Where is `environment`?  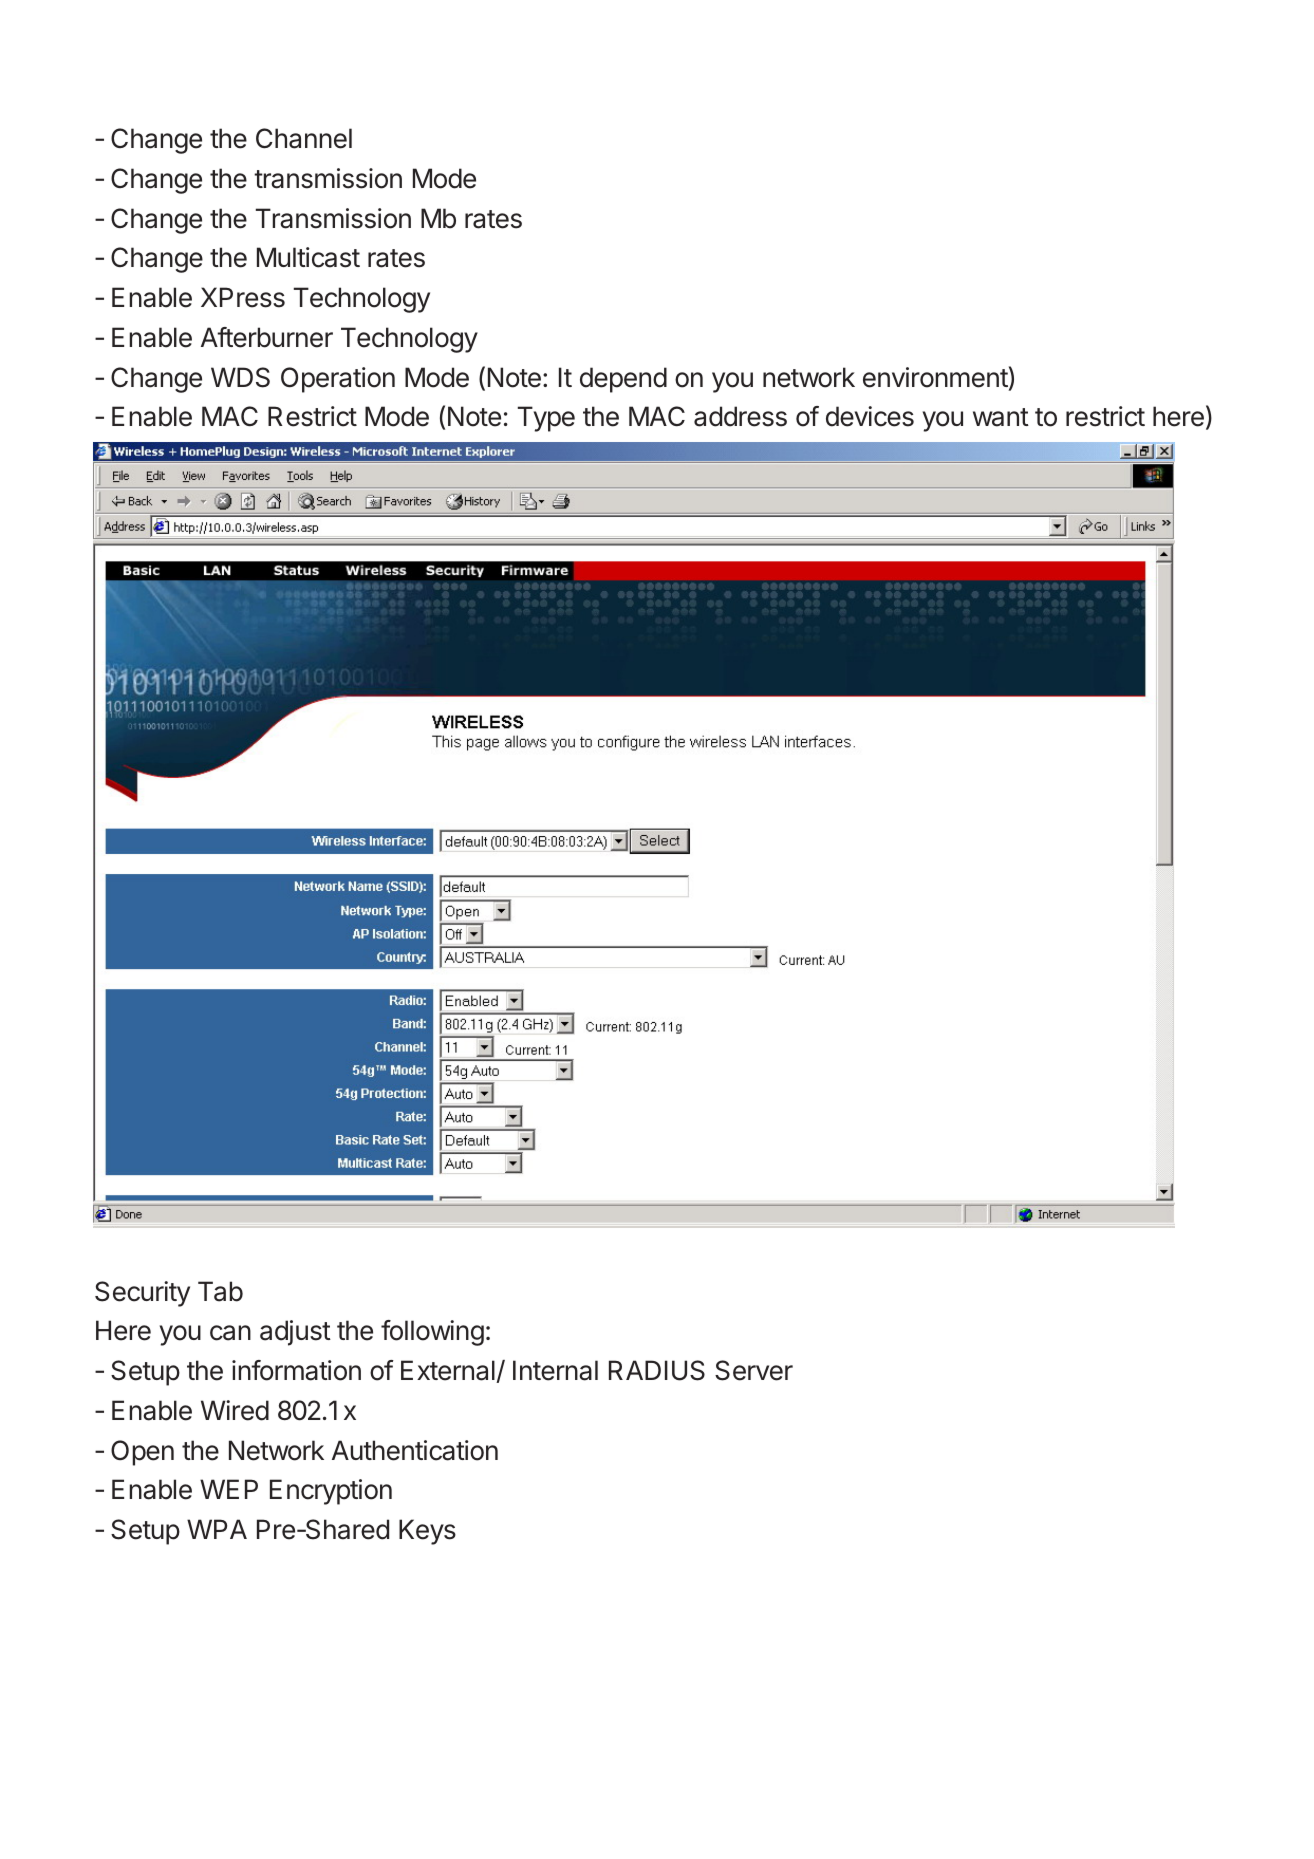
environment is located at coordinates (935, 377).
